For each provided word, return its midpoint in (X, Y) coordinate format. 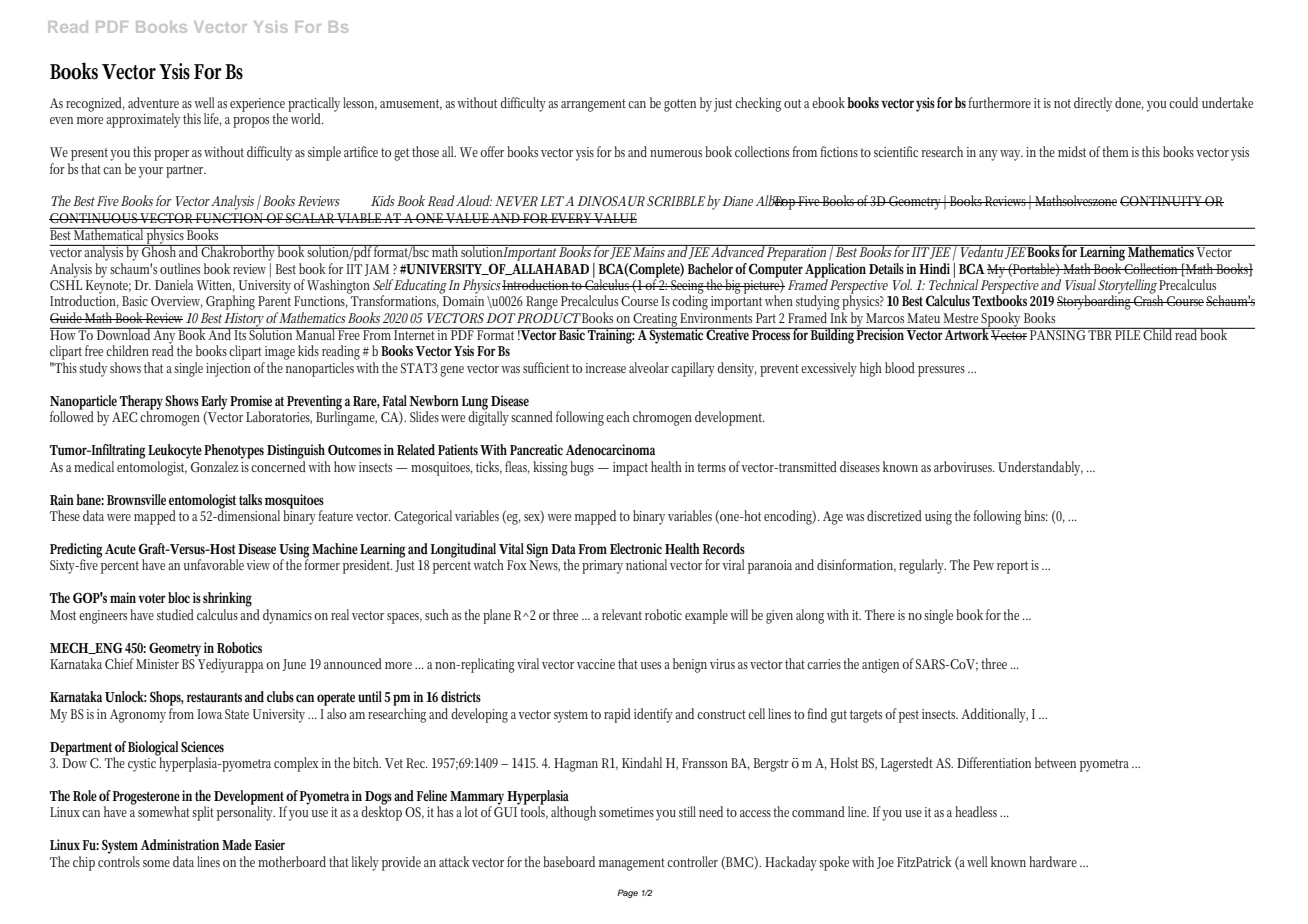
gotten (680, 105)
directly (1093, 104)
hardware (1055, 861)
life (213, 119)
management (632, 864)
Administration (180, 844)
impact (630, 469)
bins (1036, 515)
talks (250, 499)
